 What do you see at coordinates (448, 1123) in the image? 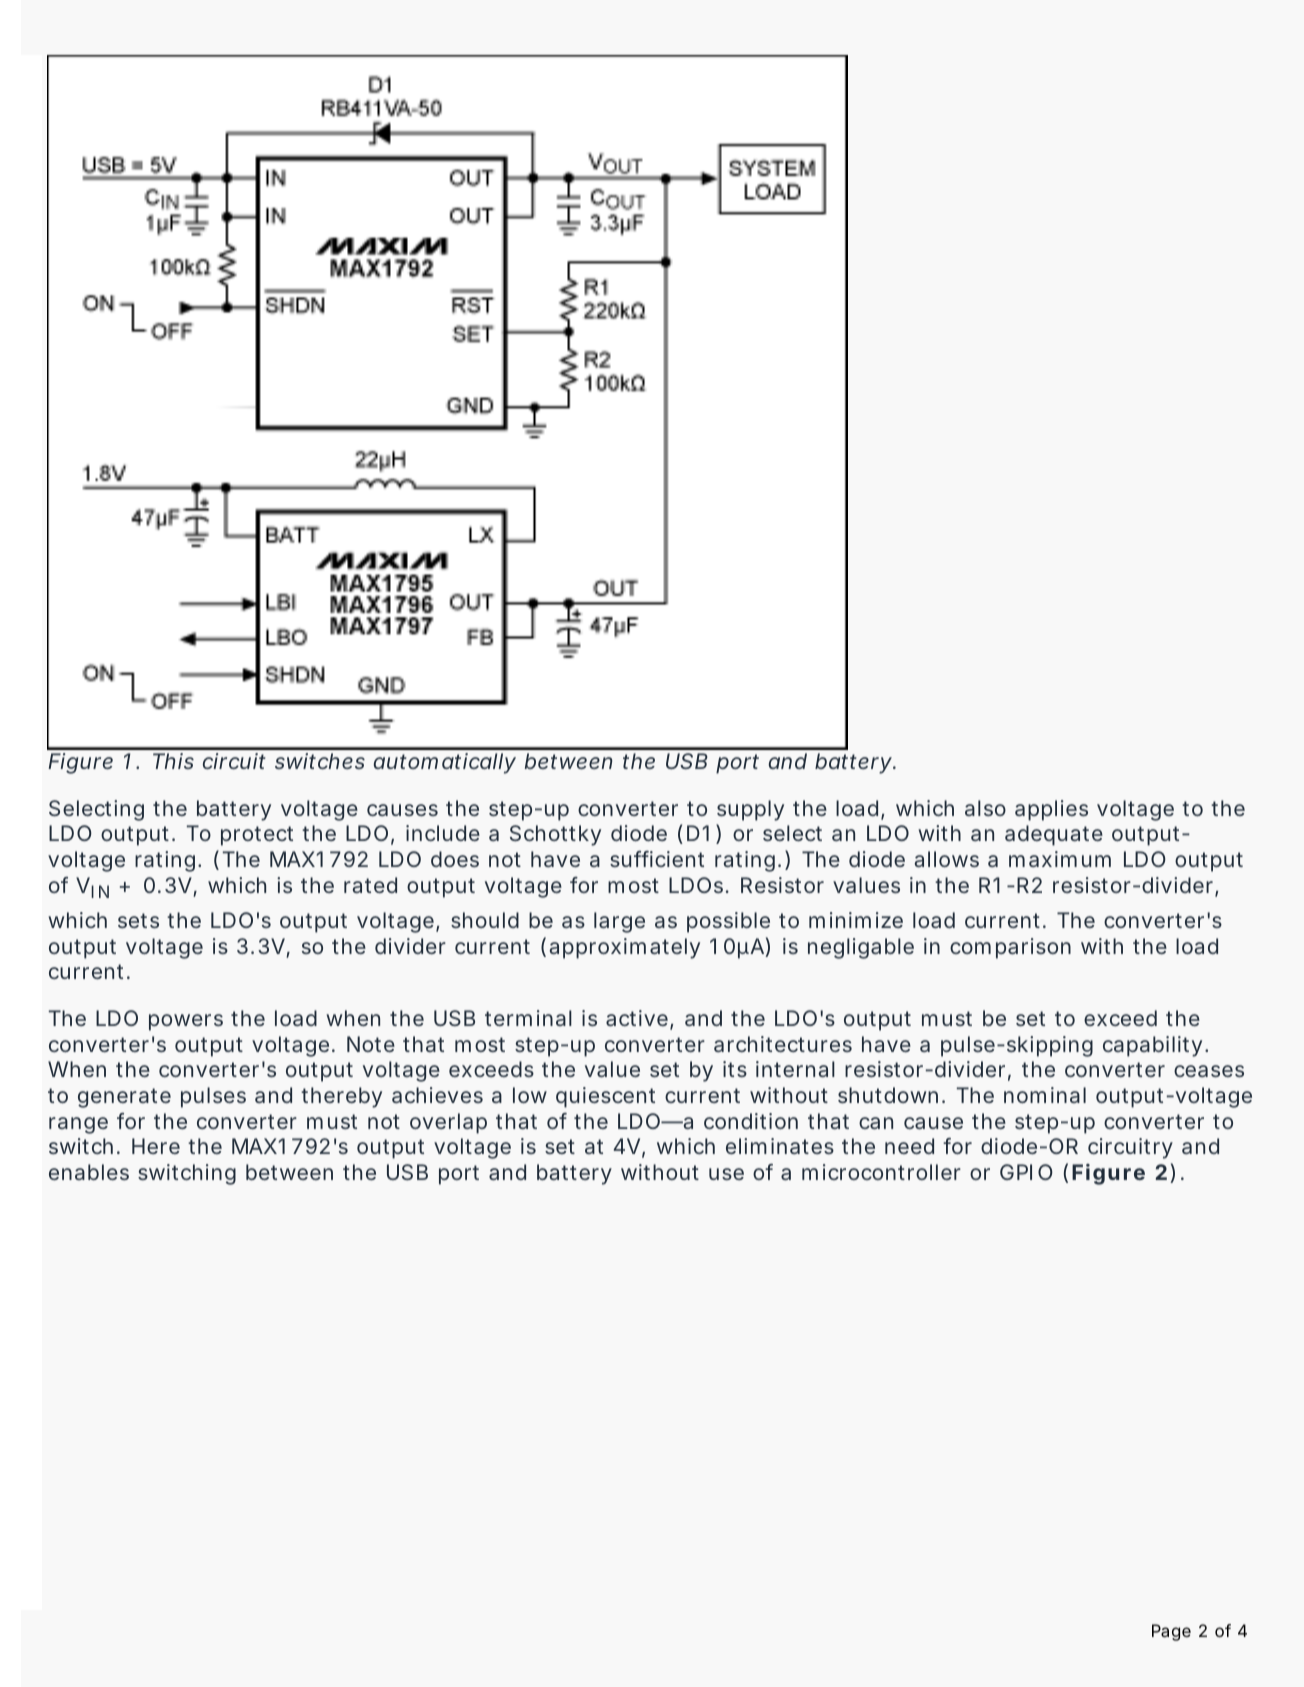
I see `overlap` at bounding box center [448, 1123].
